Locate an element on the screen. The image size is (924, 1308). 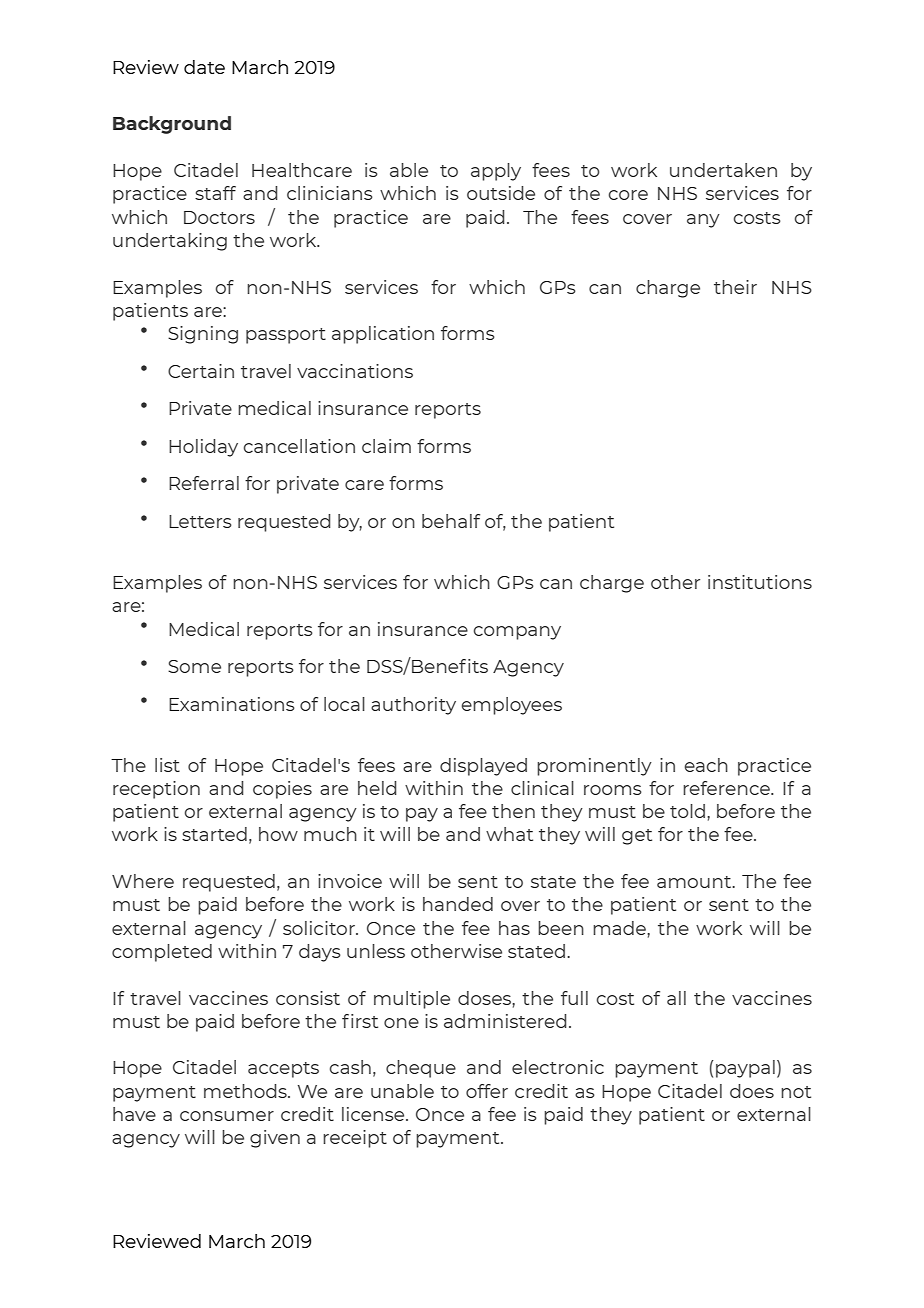
undertaken is located at coordinates (723, 170).
